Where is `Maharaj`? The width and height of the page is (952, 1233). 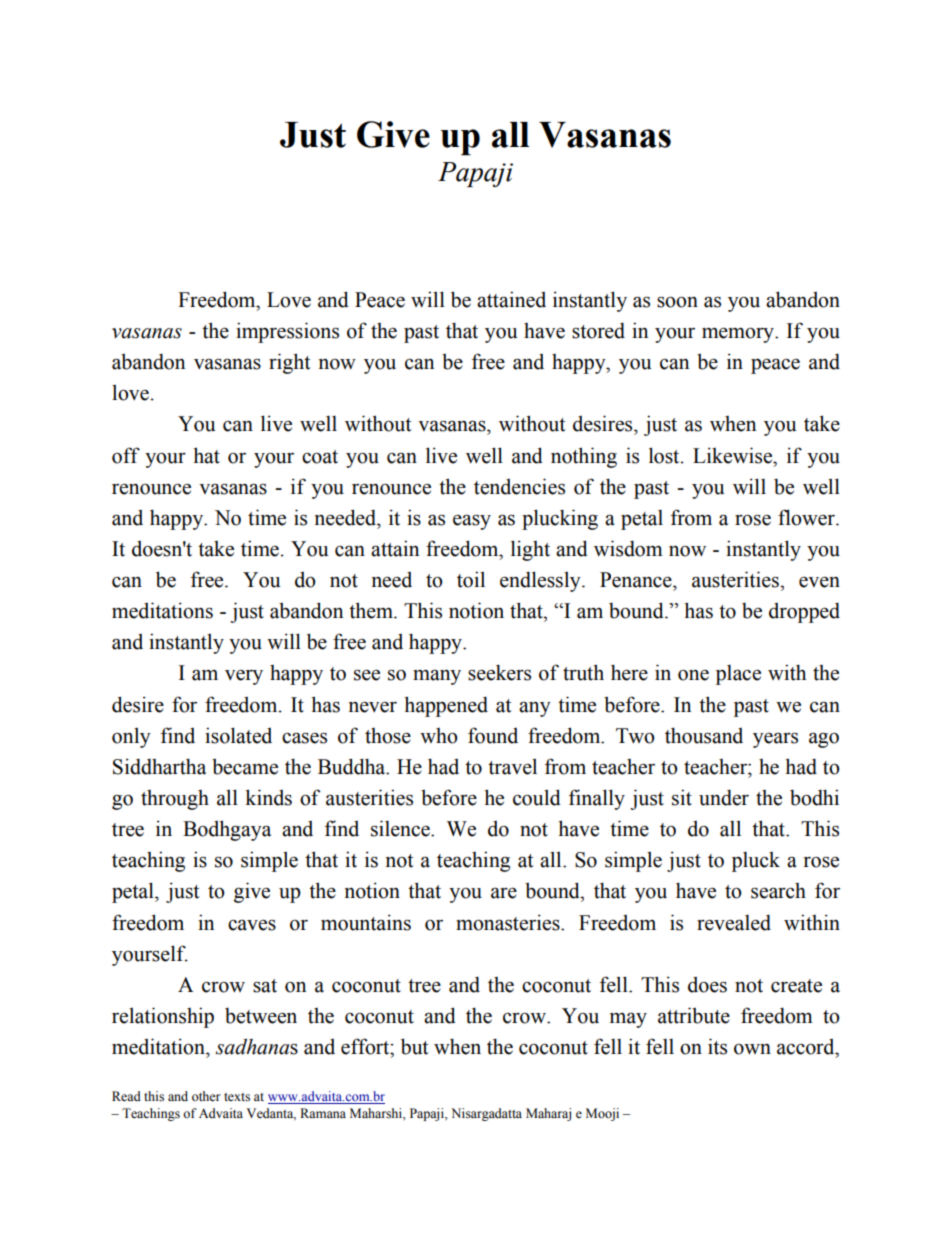 Maharaj is located at coordinates (548, 1114).
